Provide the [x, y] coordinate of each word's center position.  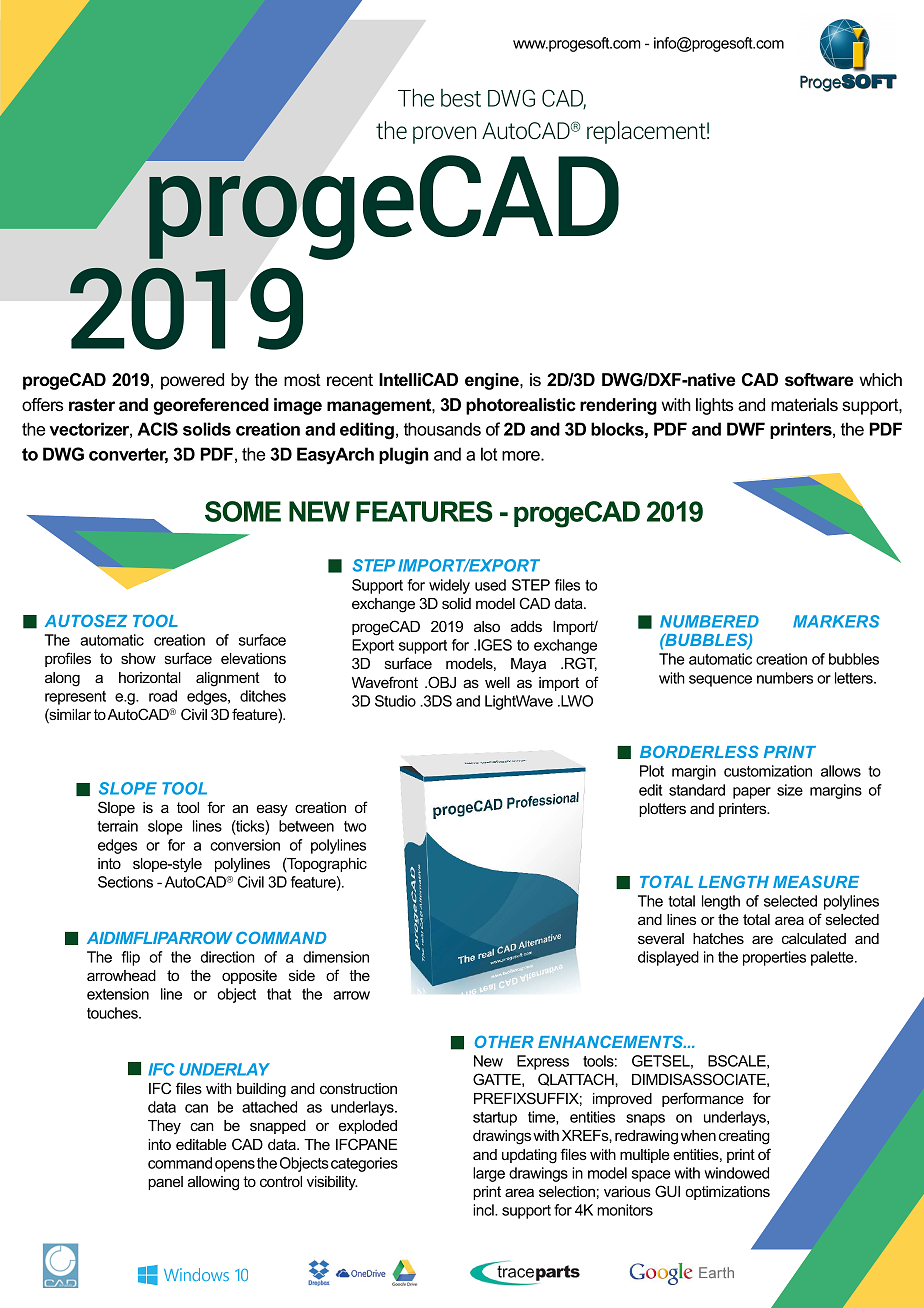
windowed [736, 1173]
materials [804, 405]
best [461, 98]
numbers [785, 678]
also [487, 626]
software [819, 380]
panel [165, 1183]
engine [493, 381]
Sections [125, 882]
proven [444, 135]
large [489, 1174]
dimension [336, 957]
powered [192, 381]
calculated [814, 938]
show [138, 658]
